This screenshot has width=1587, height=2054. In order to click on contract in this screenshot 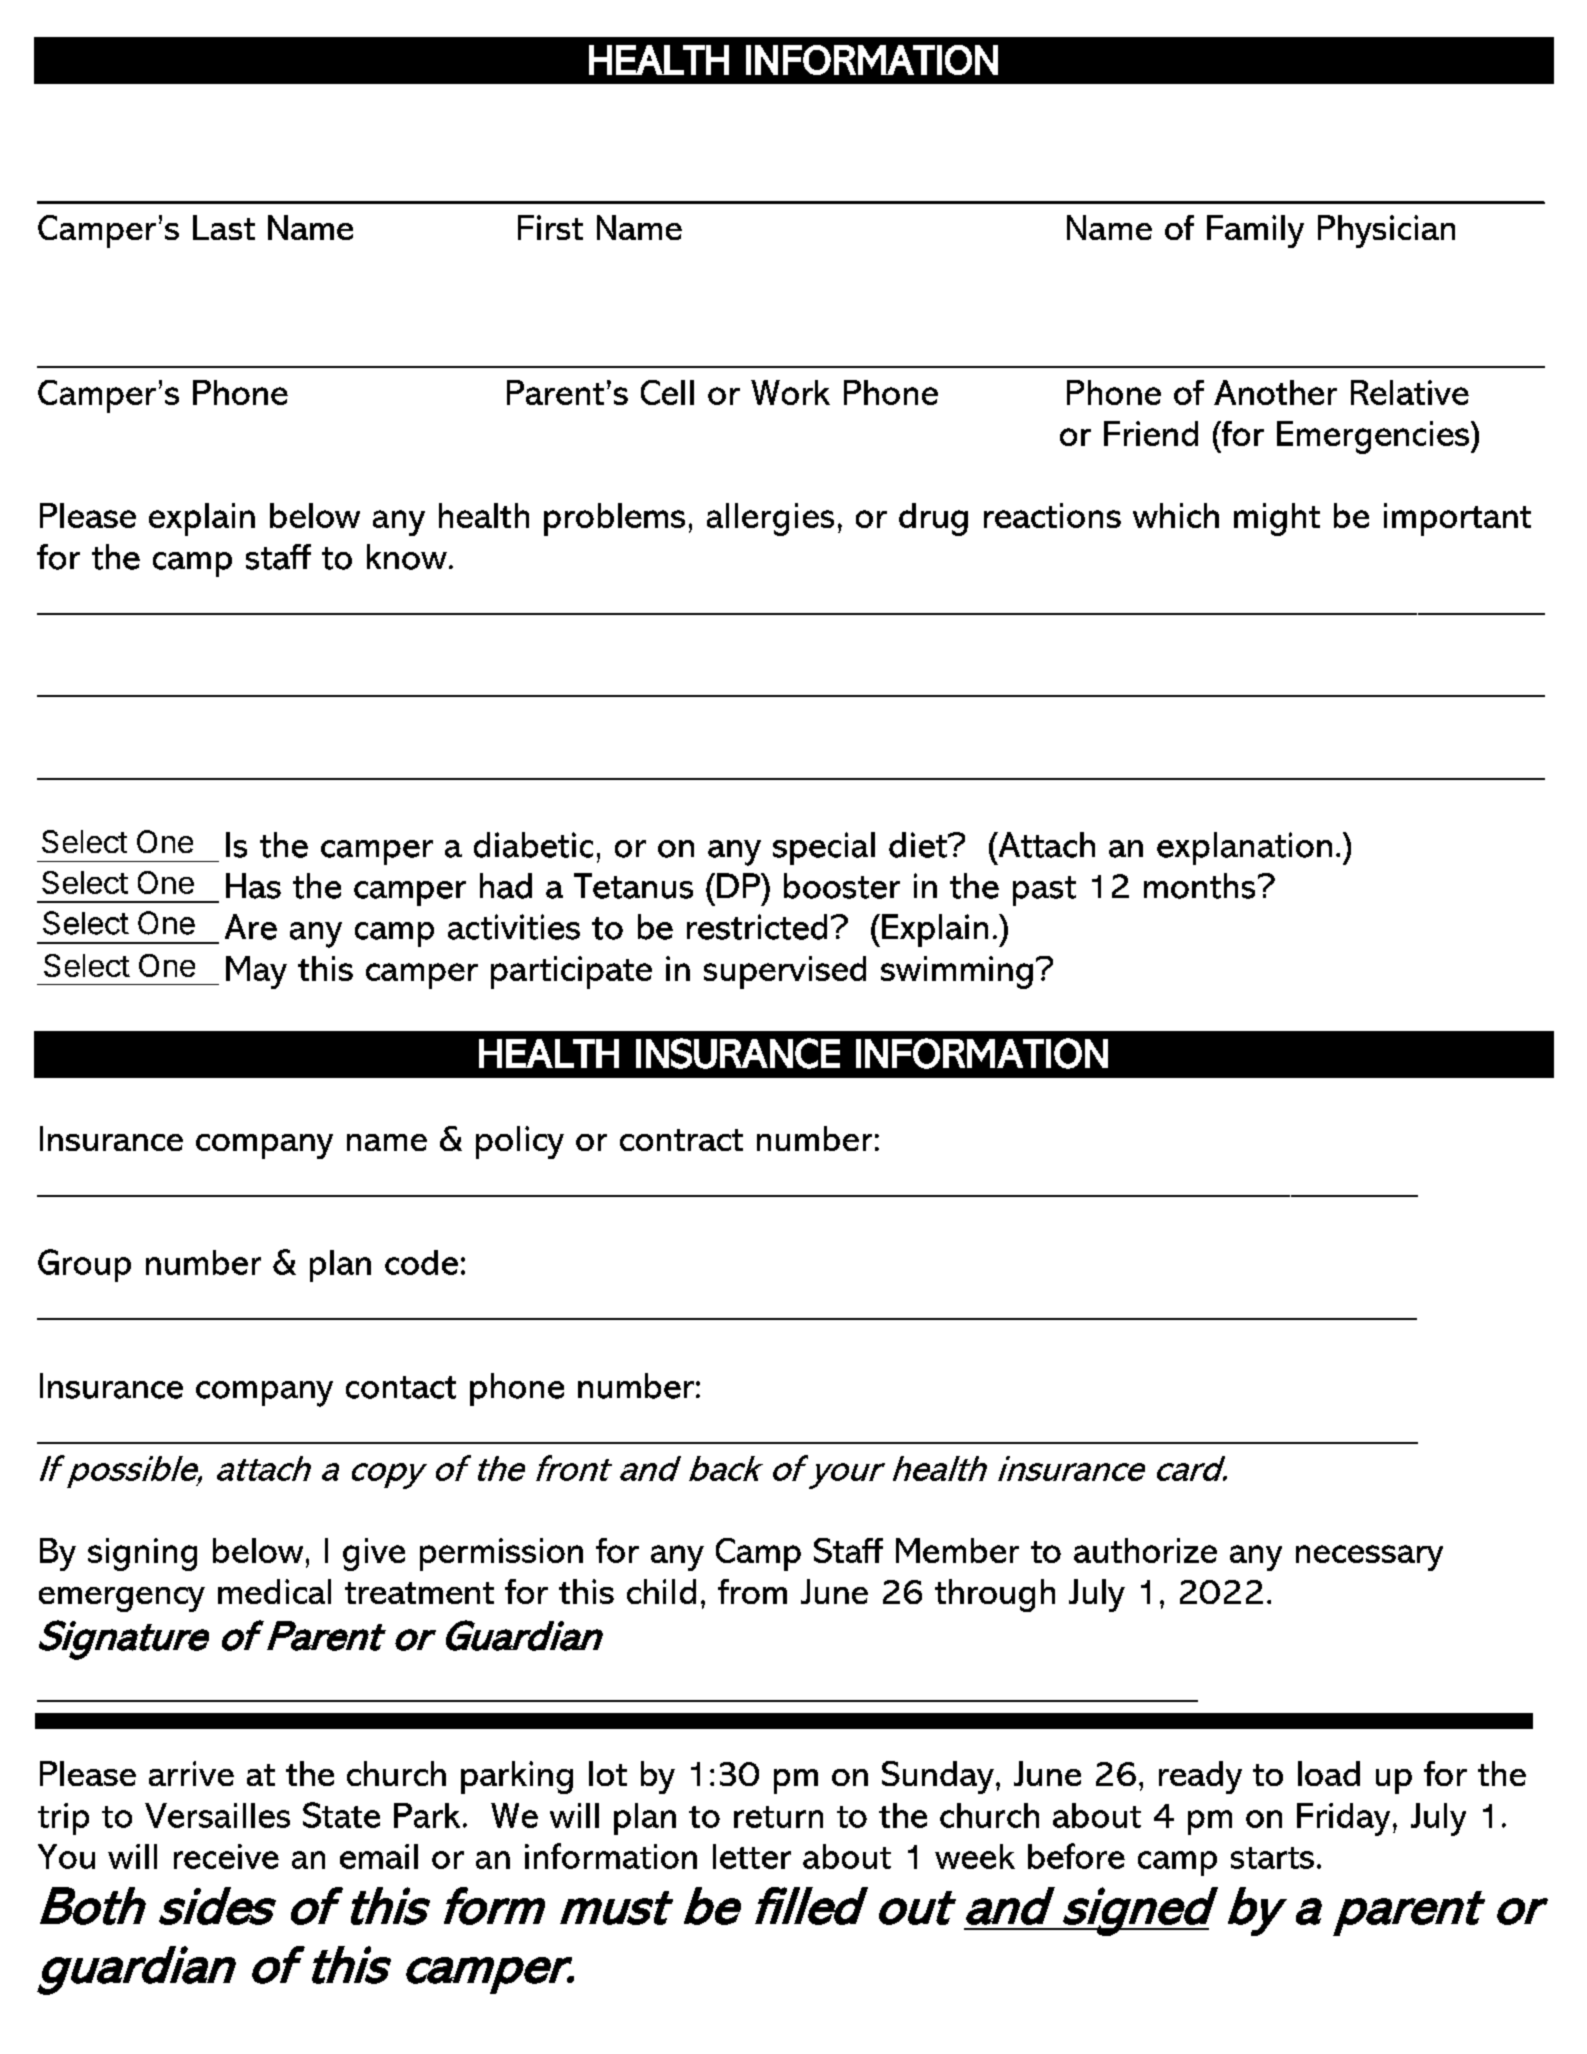, I will do `click(681, 1140)`.
